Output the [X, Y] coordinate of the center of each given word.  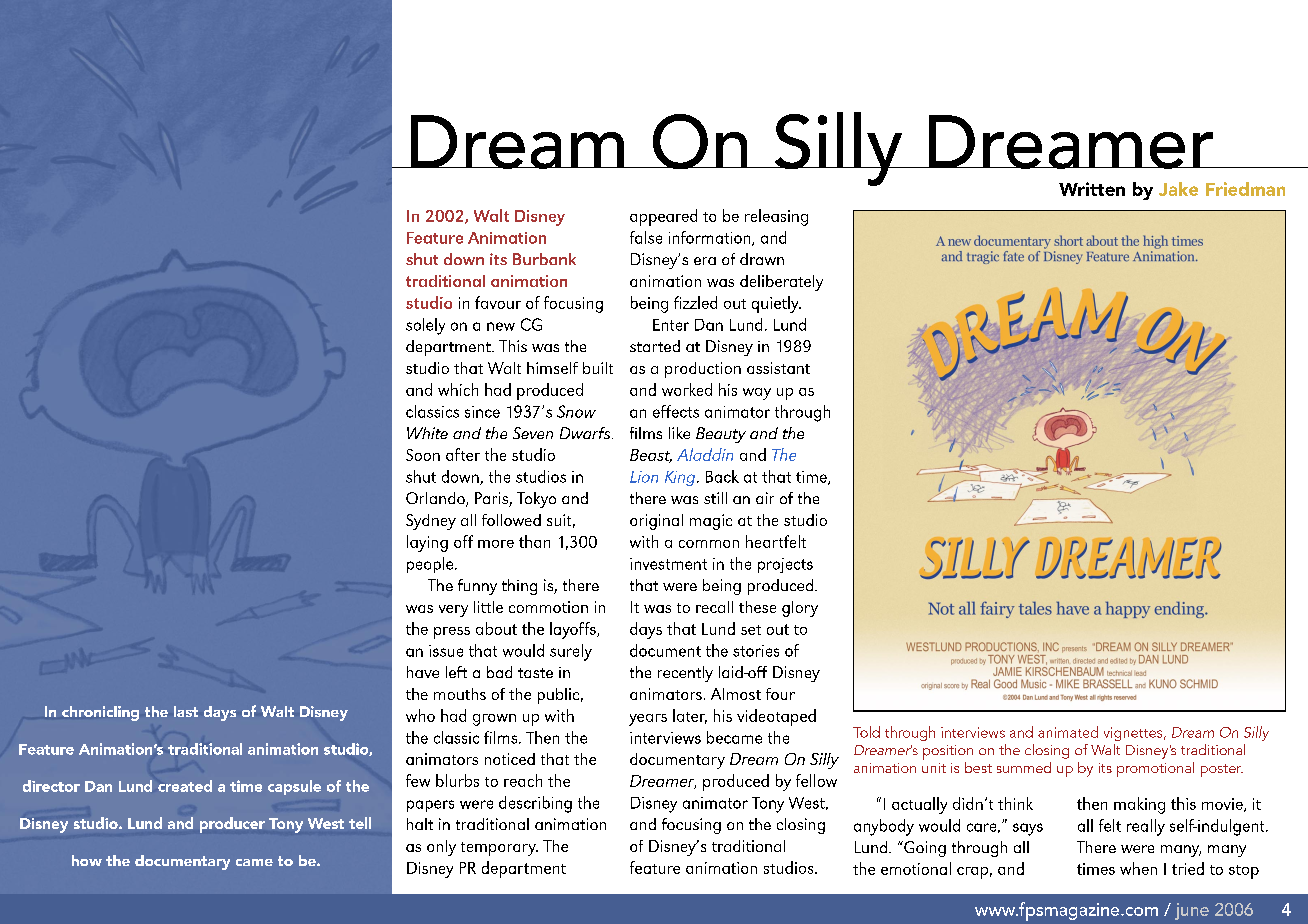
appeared [663, 217]
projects [785, 565]
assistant [778, 368]
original [656, 522]
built [598, 368]
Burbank [544, 259]
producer [232, 825]
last [186, 711]
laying [427, 543]
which [458, 389]
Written [1092, 189]
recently [685, 674]
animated [1068, 732]
